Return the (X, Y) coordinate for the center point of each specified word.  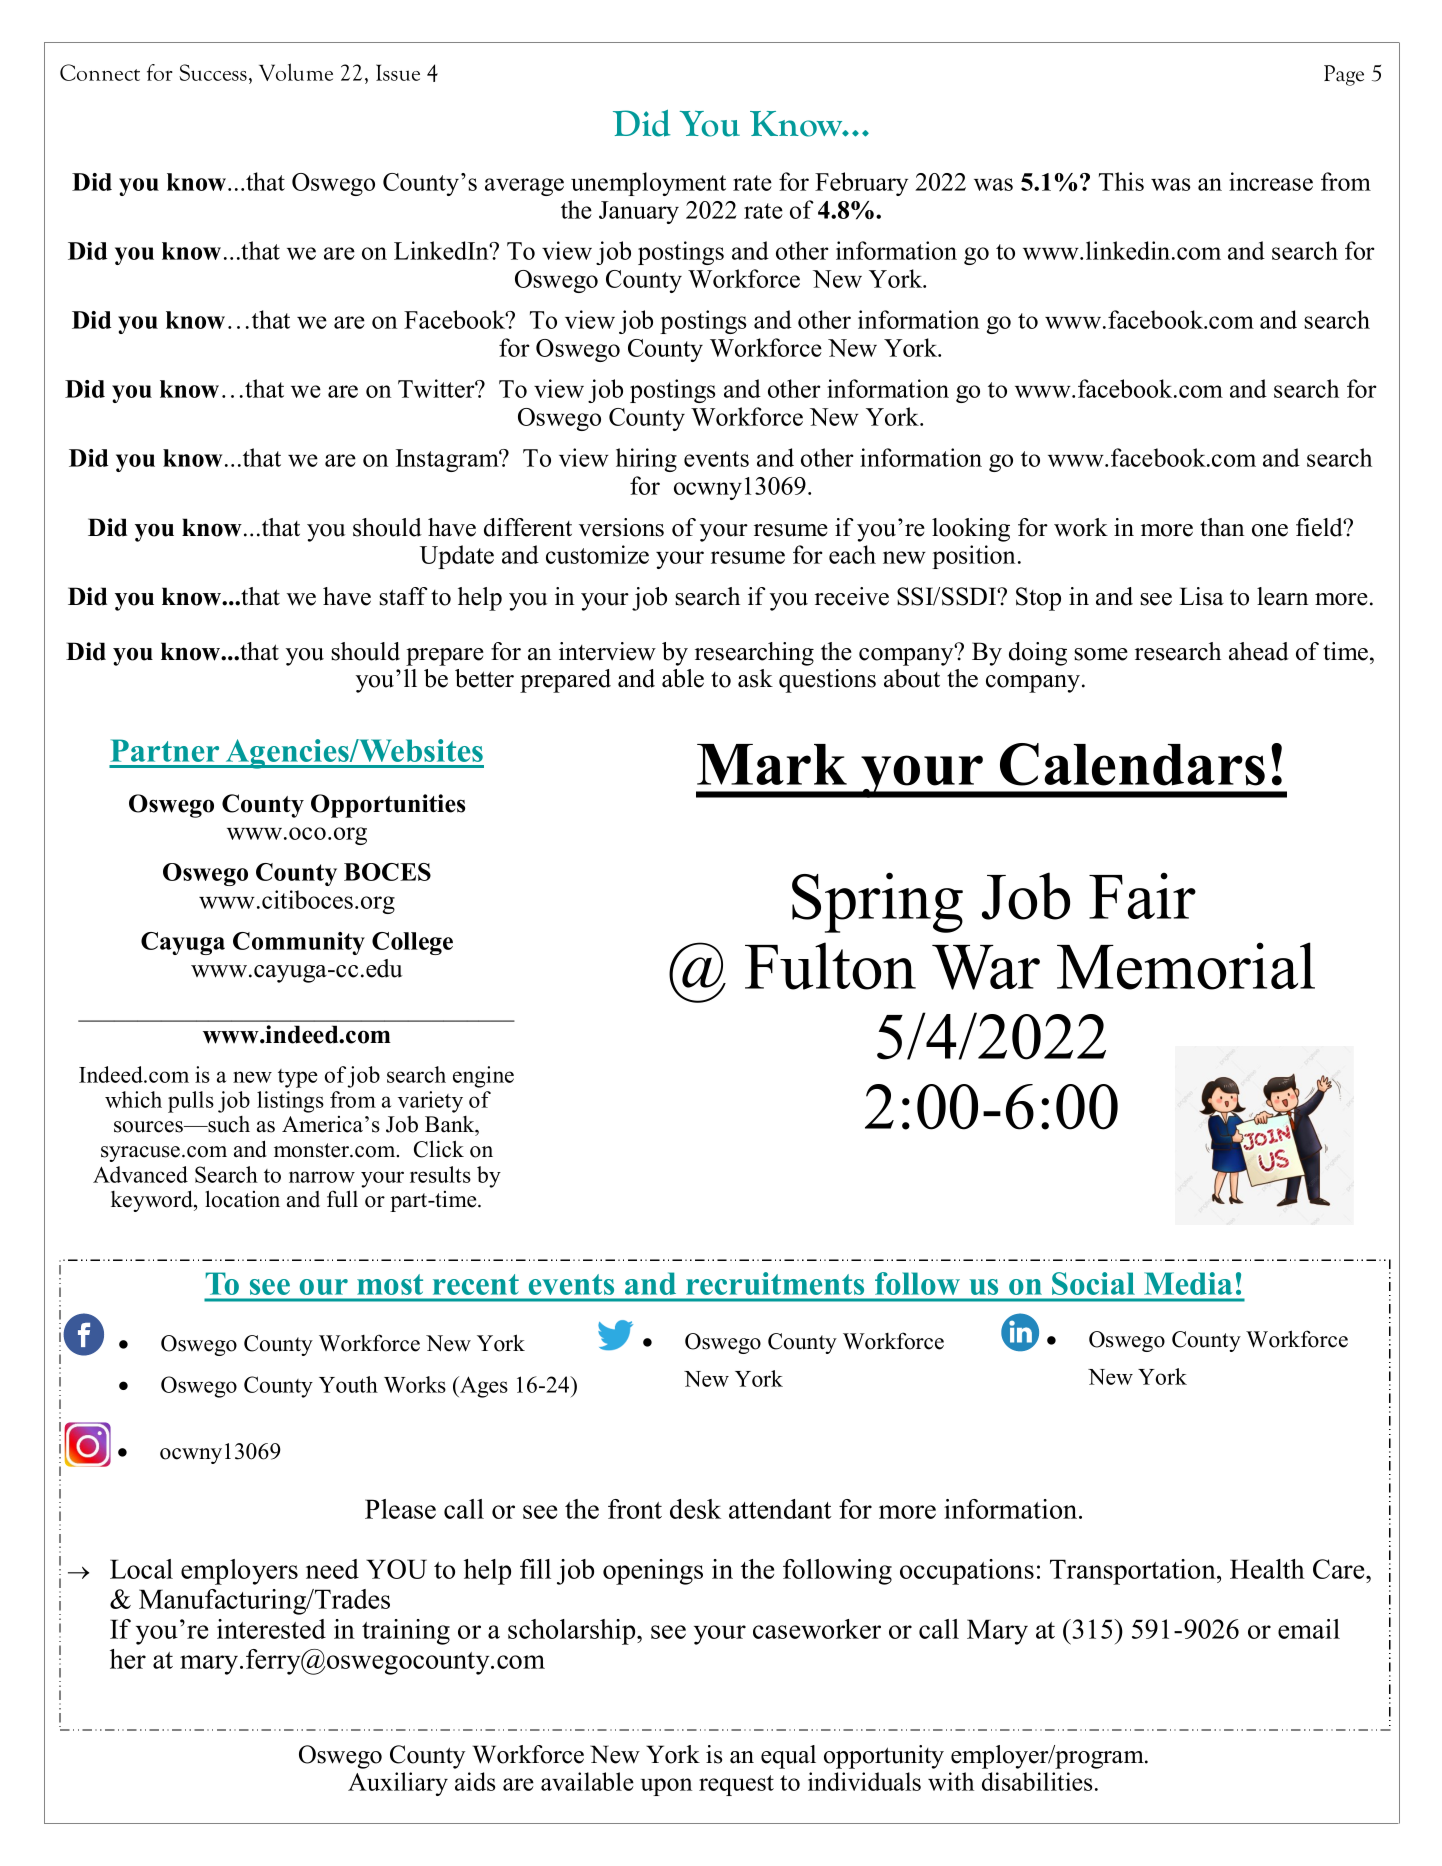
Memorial (1186, 966)
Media (1189, 1283)
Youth (348, 1384)
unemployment (648, 184)
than (1222, 527)
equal (788, 1757)
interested (271, 1629)
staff (403, 596)
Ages (483, 1387)
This (1121, 181)
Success (213, 72)
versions (621, 527)
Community (299, 943)
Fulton (830, 966)
